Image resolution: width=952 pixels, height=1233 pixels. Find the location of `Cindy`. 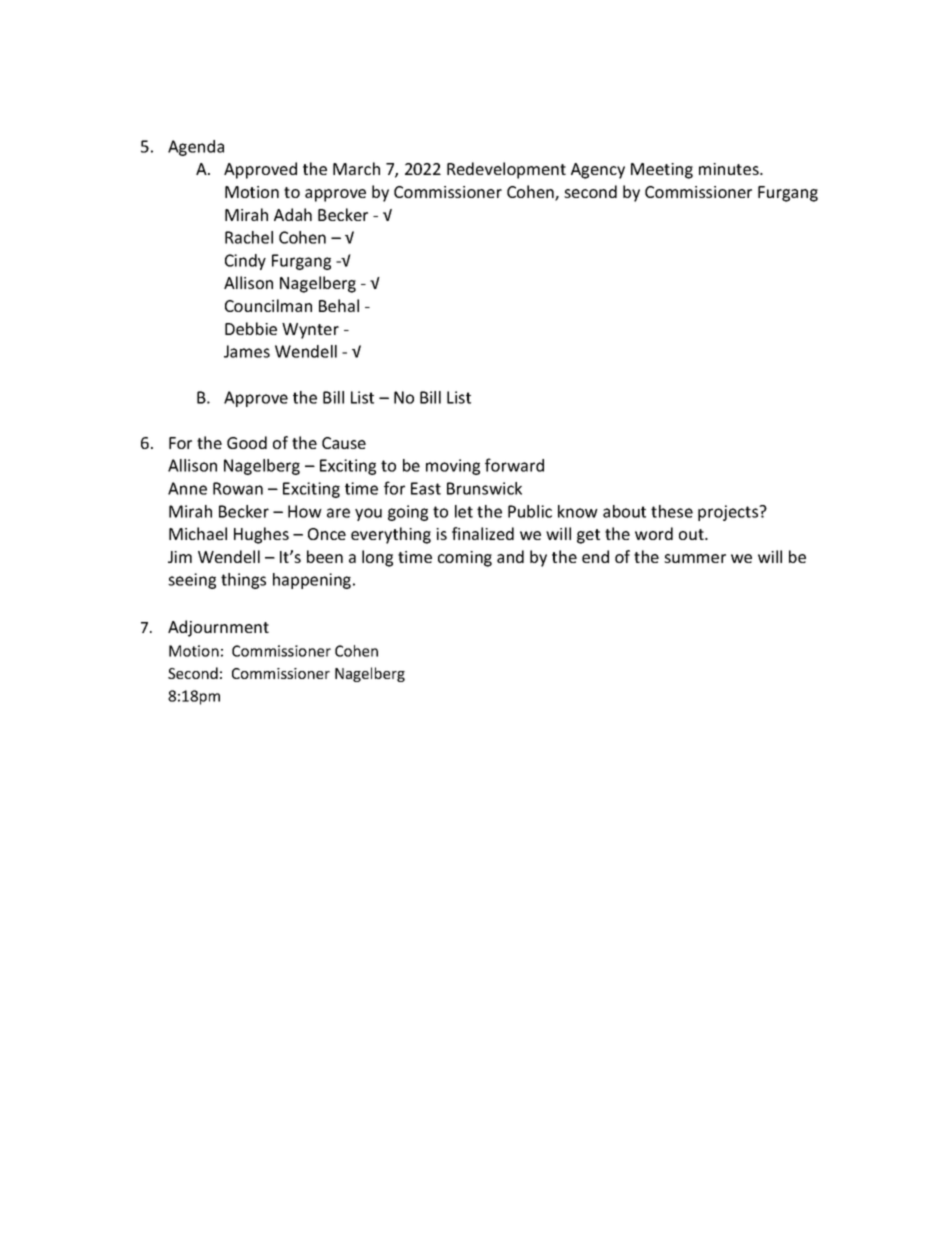

Cindy is located at coordinates (245, 262).
